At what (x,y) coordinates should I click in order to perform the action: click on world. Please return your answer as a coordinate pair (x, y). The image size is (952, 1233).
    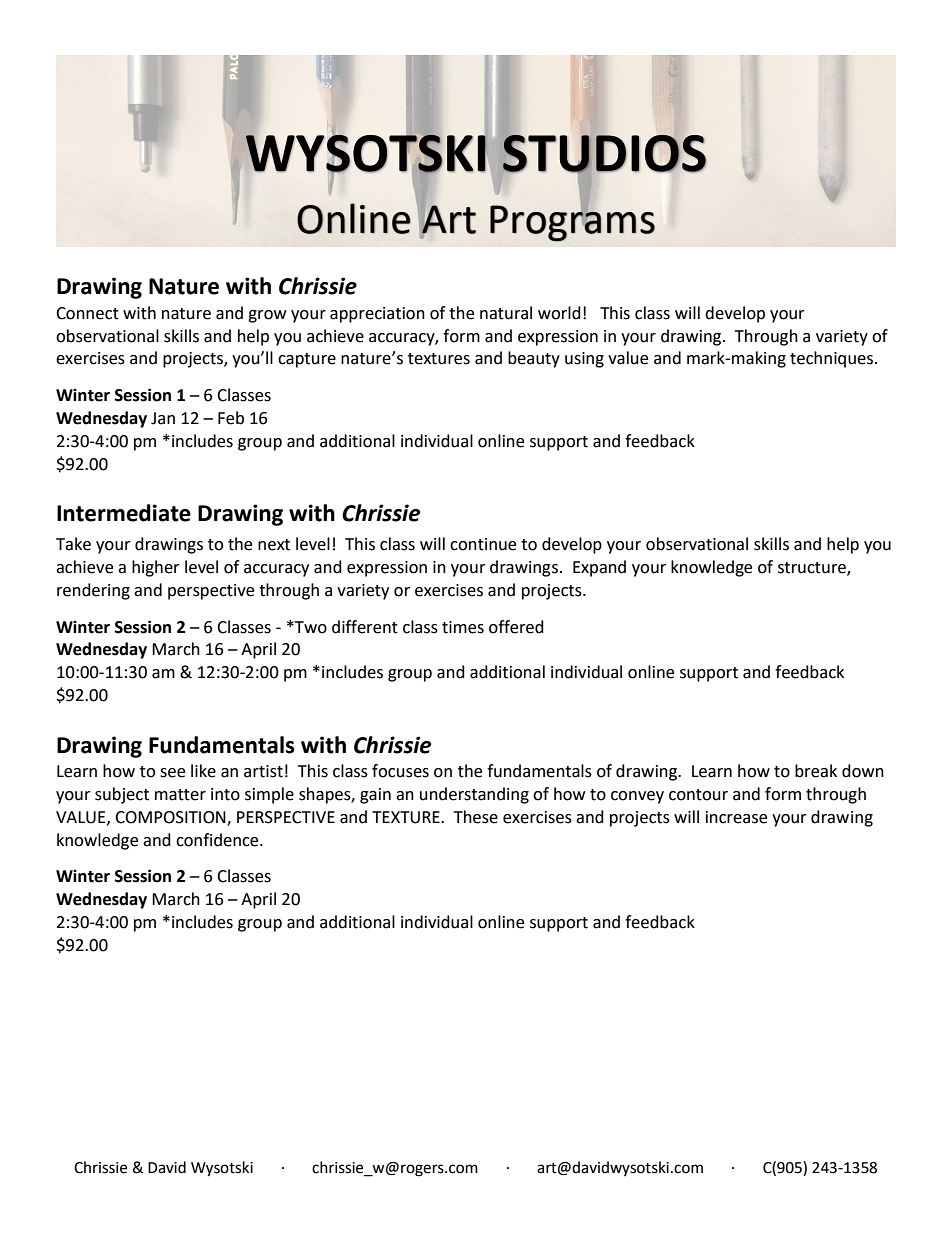
    Looking at the image, I should click on (559, 313).
